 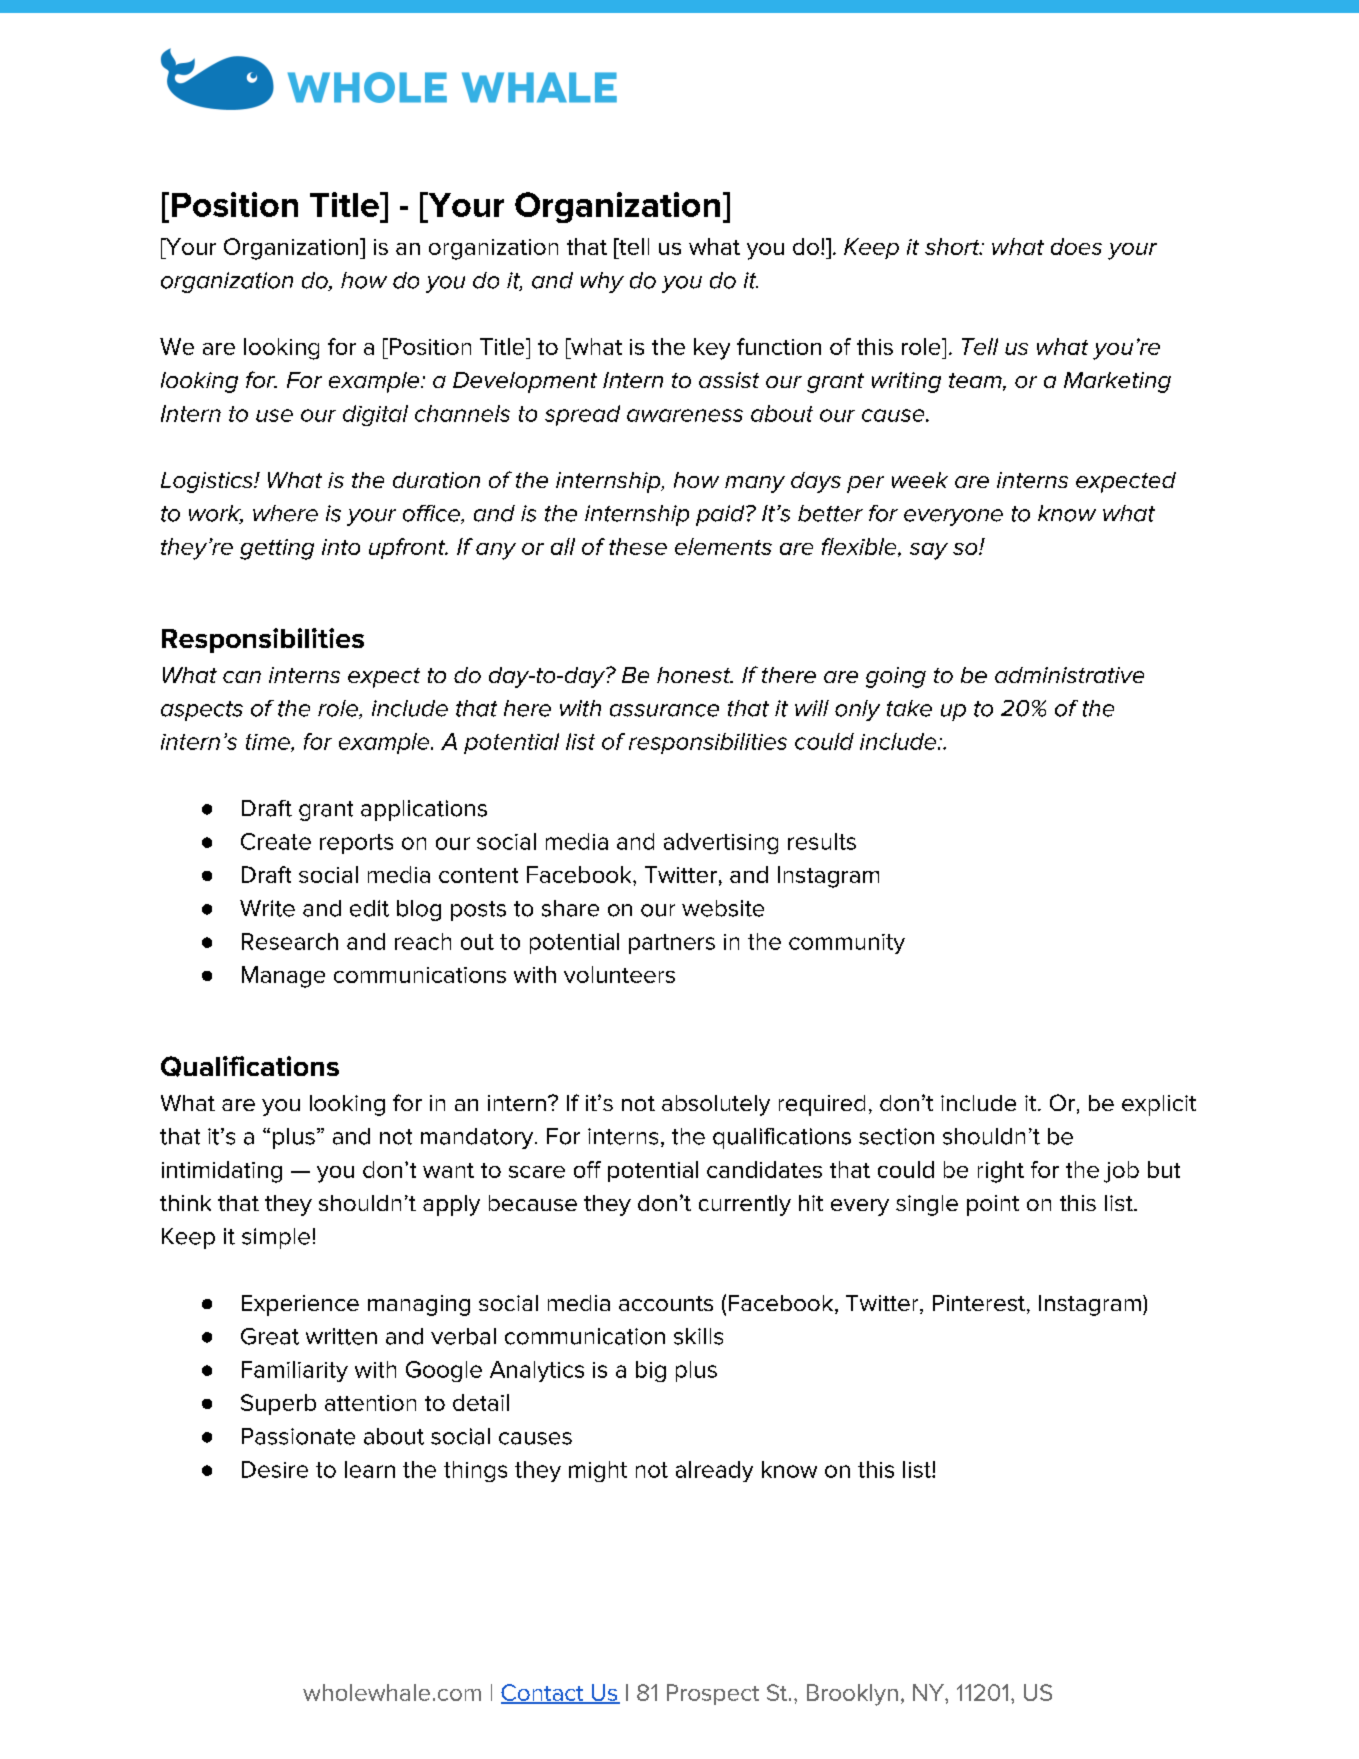 I want to click on Contact, so click(x=543, y=1693).
